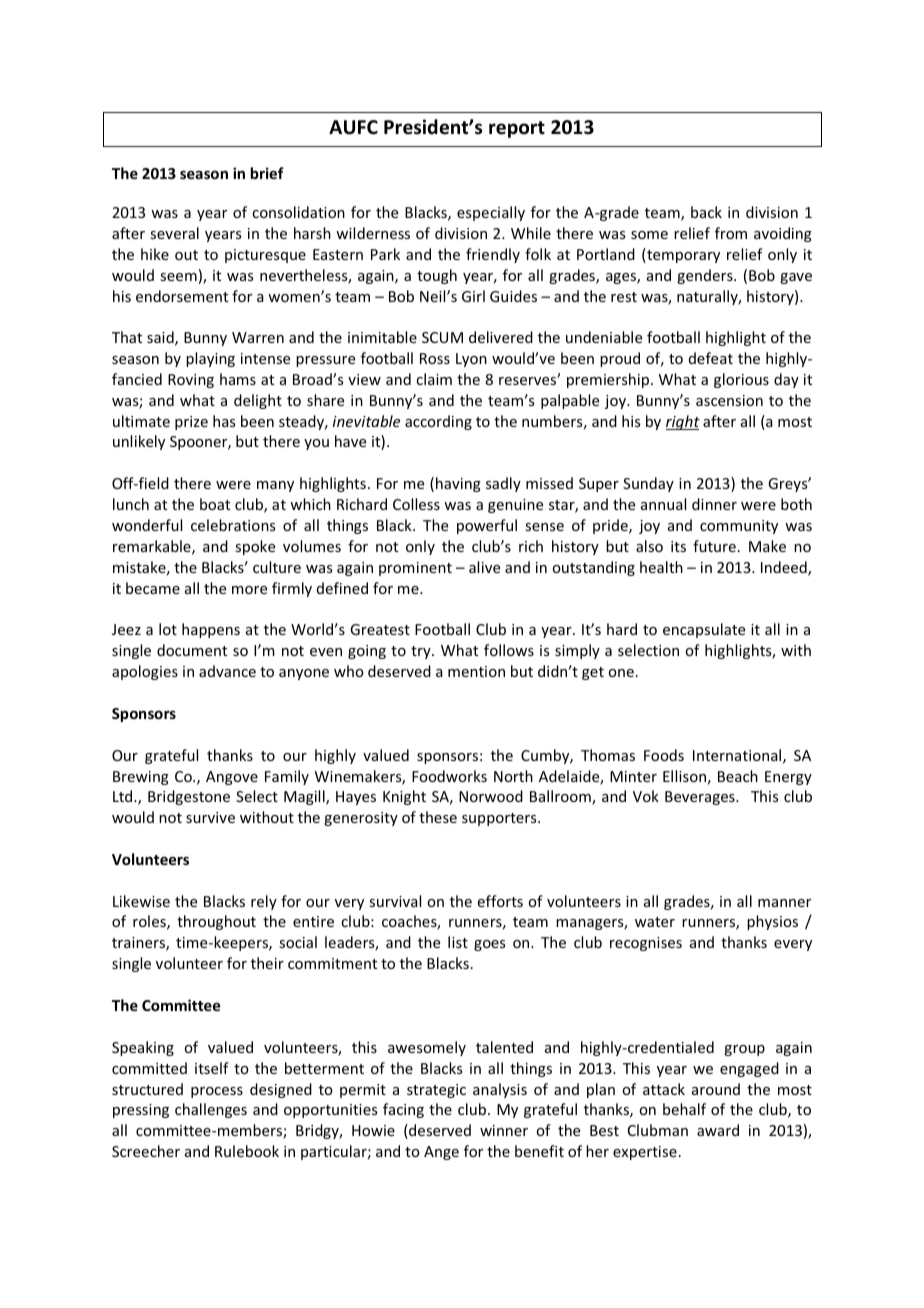 The height and width of the screenshot is (1308, 924). Describe the element at coordinates (211, 1110) in the screenshot. I see `challenges` at that location.
